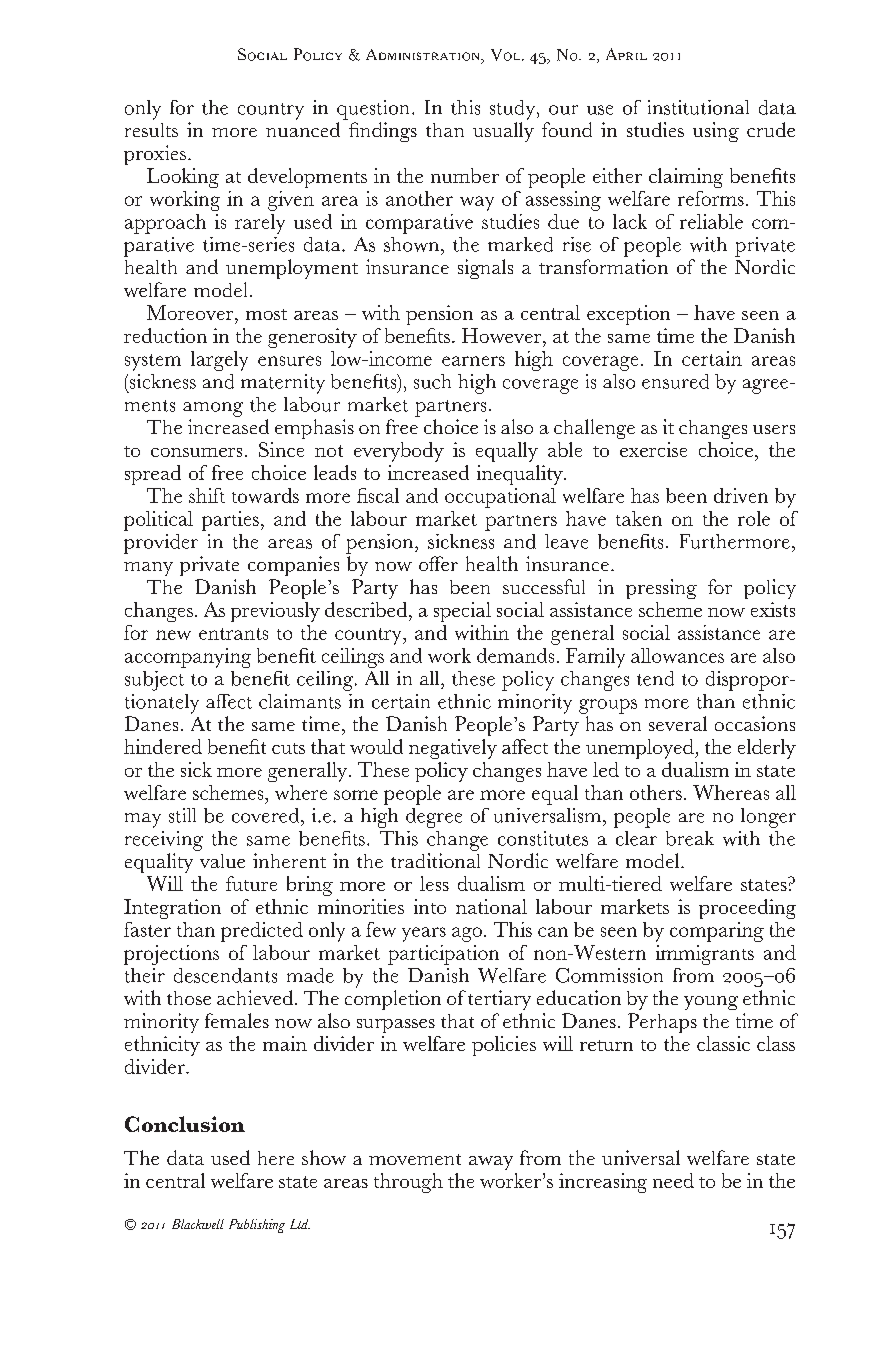  Describe the element at coordinates (491, 1163) in the document. I see `away` at that location.
